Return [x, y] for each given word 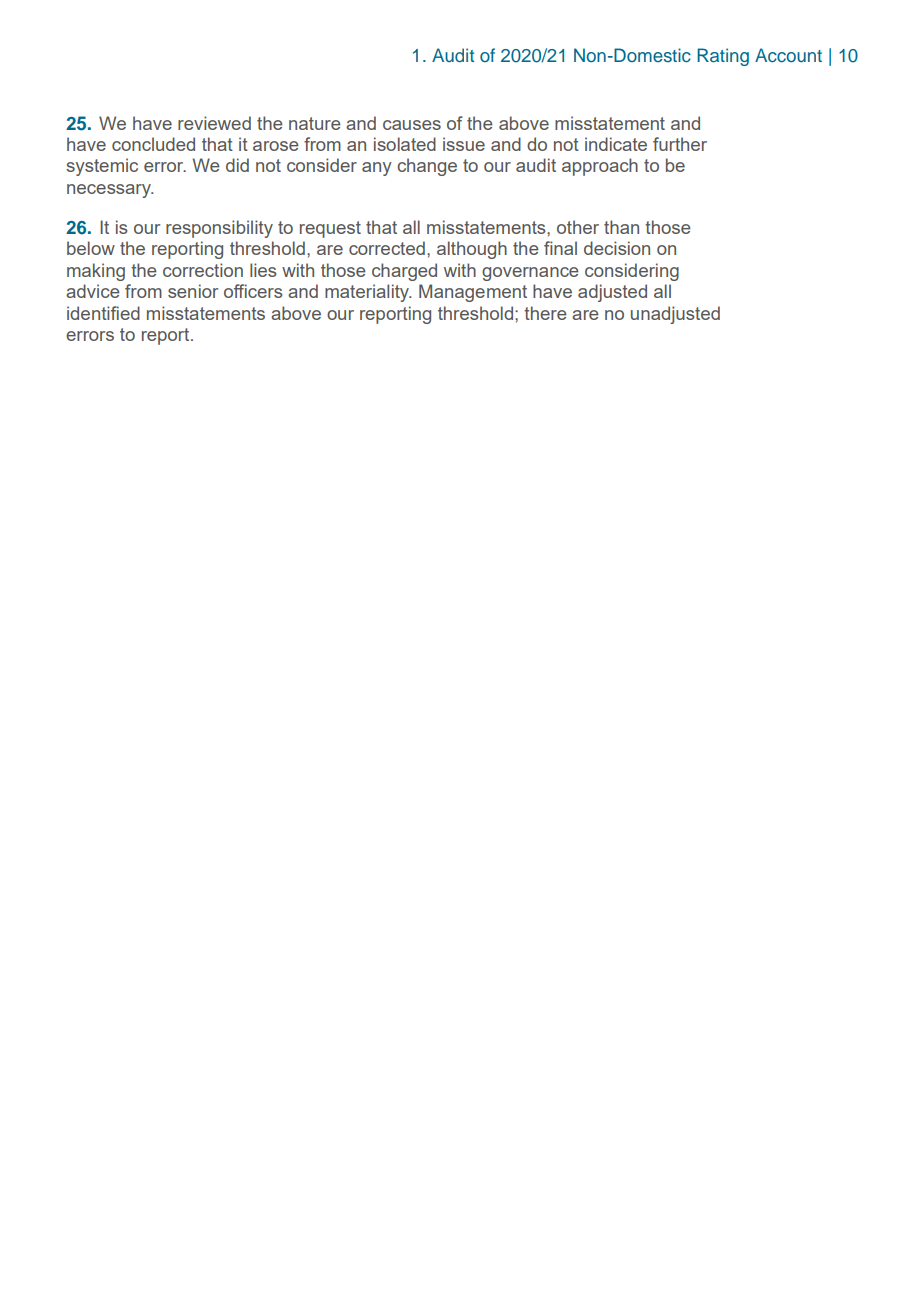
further [680, 144]
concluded [153, 144]
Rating [723, 57]
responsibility [219, 229]
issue [464, 144]
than [621, 227]
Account [788, 55]
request [330, 229]
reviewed [214, 123]
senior [193, 291]
